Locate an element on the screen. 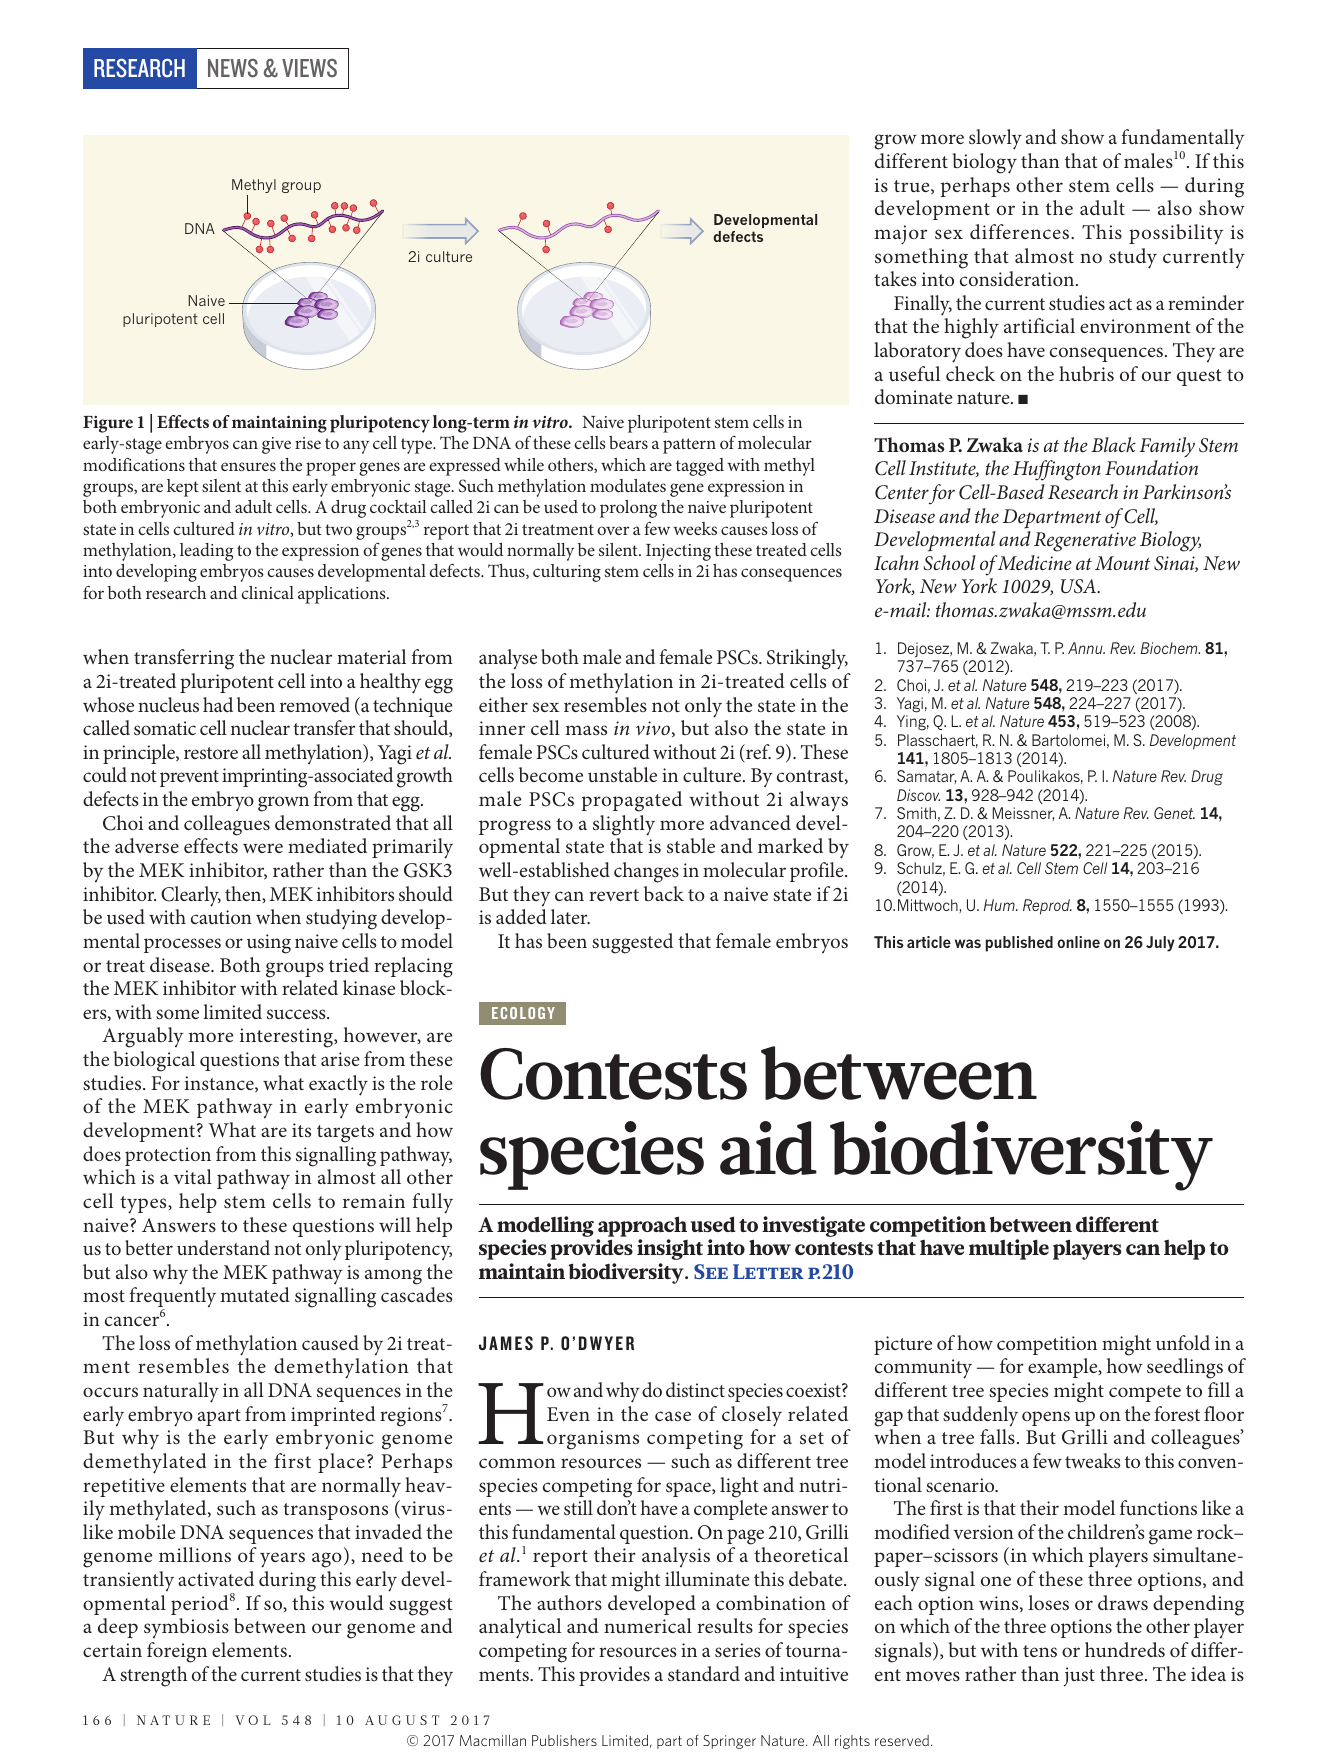 The height and width of the screenshot is (1761, 1340). multiple is located at coordinates (1009, 1249).
